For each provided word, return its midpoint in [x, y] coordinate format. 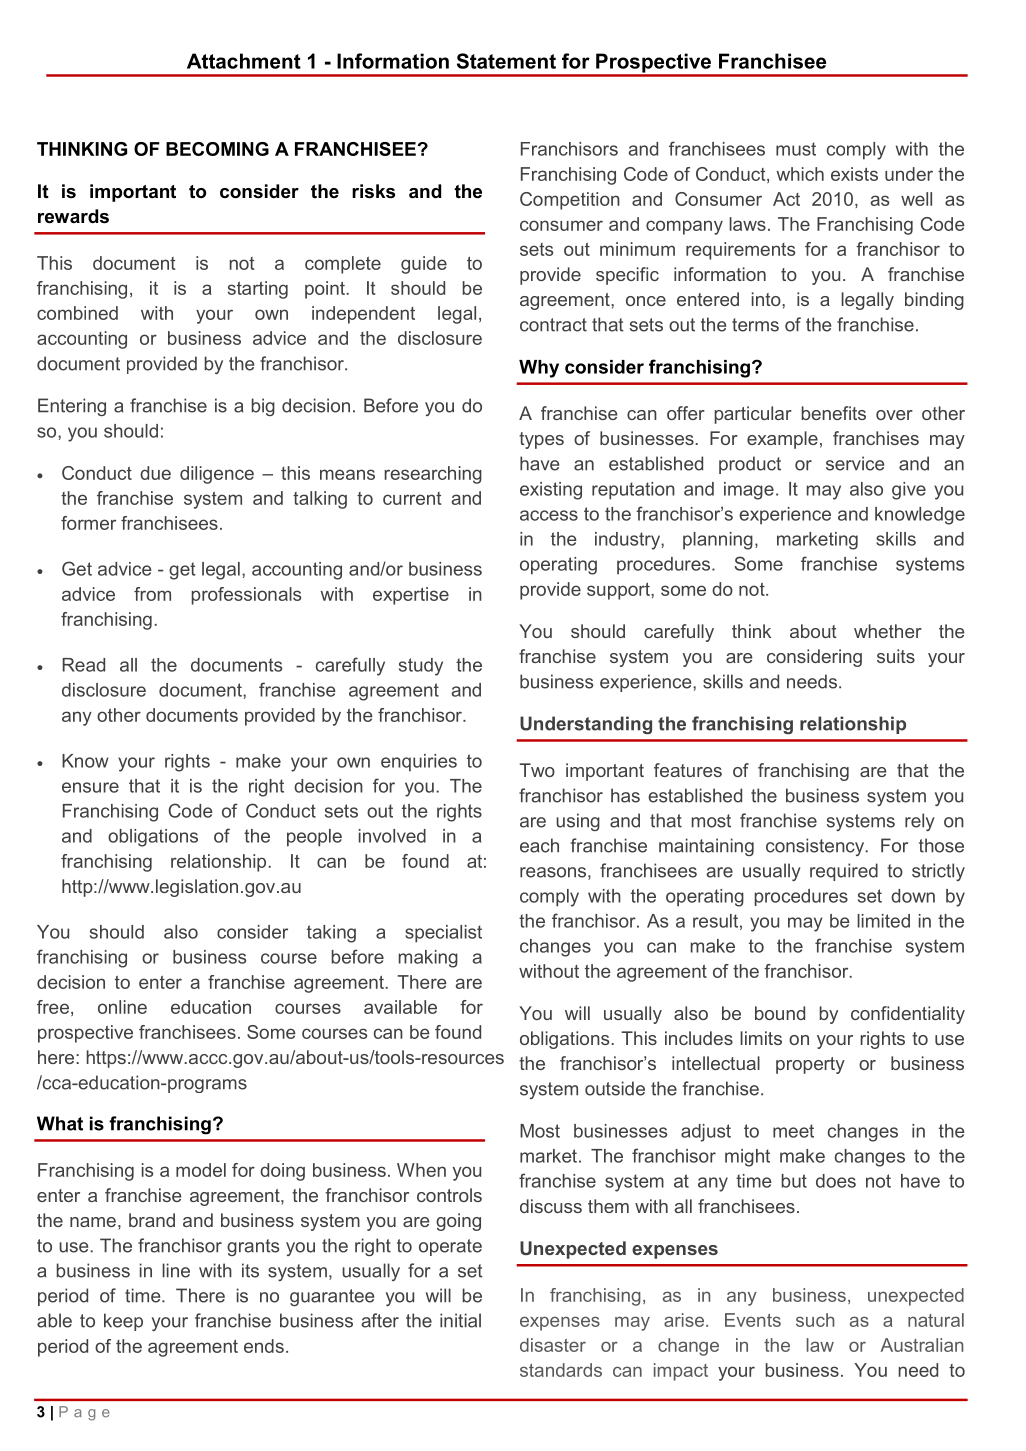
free [53, 1007]
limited [883, 921]
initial [460, 1320]
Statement [506, 61]
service [855, 463]
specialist [443, 934]
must [796, 149]
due [155, 473]
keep [123, 1322]
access [549, 515]
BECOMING [217, 149]
